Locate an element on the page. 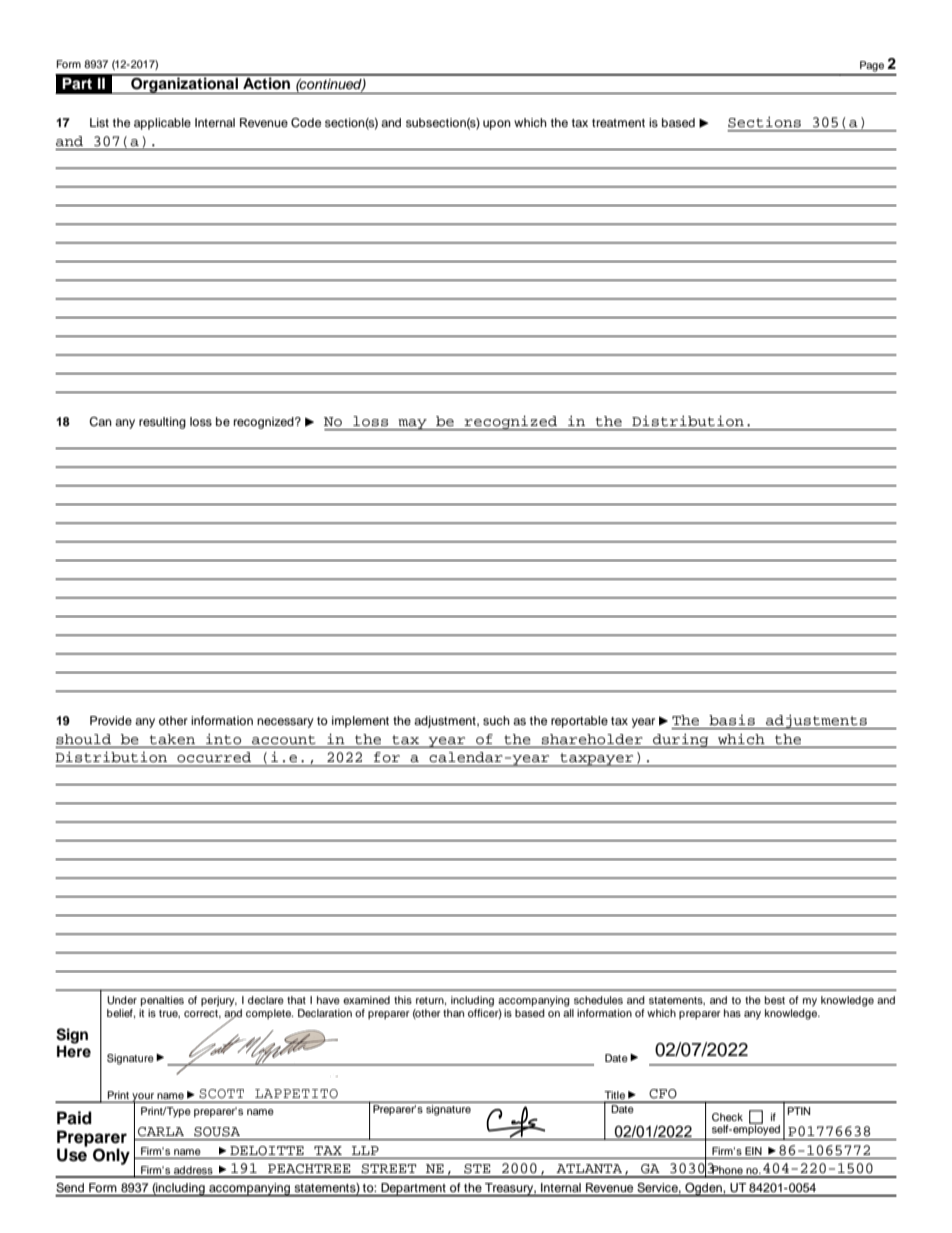 The image size is (952, 1233). resulting is located at coordinates (162, 423).
